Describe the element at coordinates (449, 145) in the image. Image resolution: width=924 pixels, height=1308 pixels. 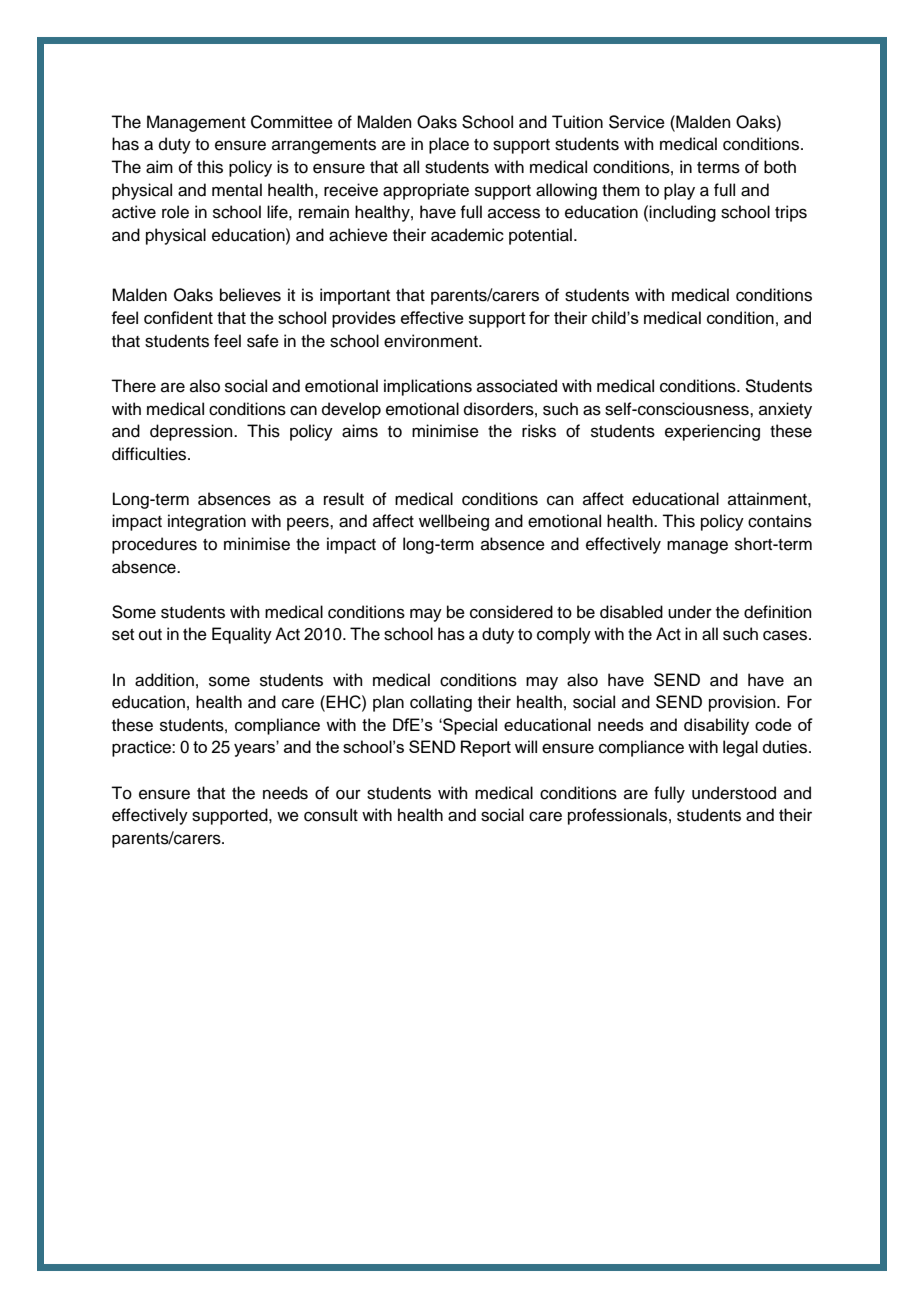
I see `place` at that location.
